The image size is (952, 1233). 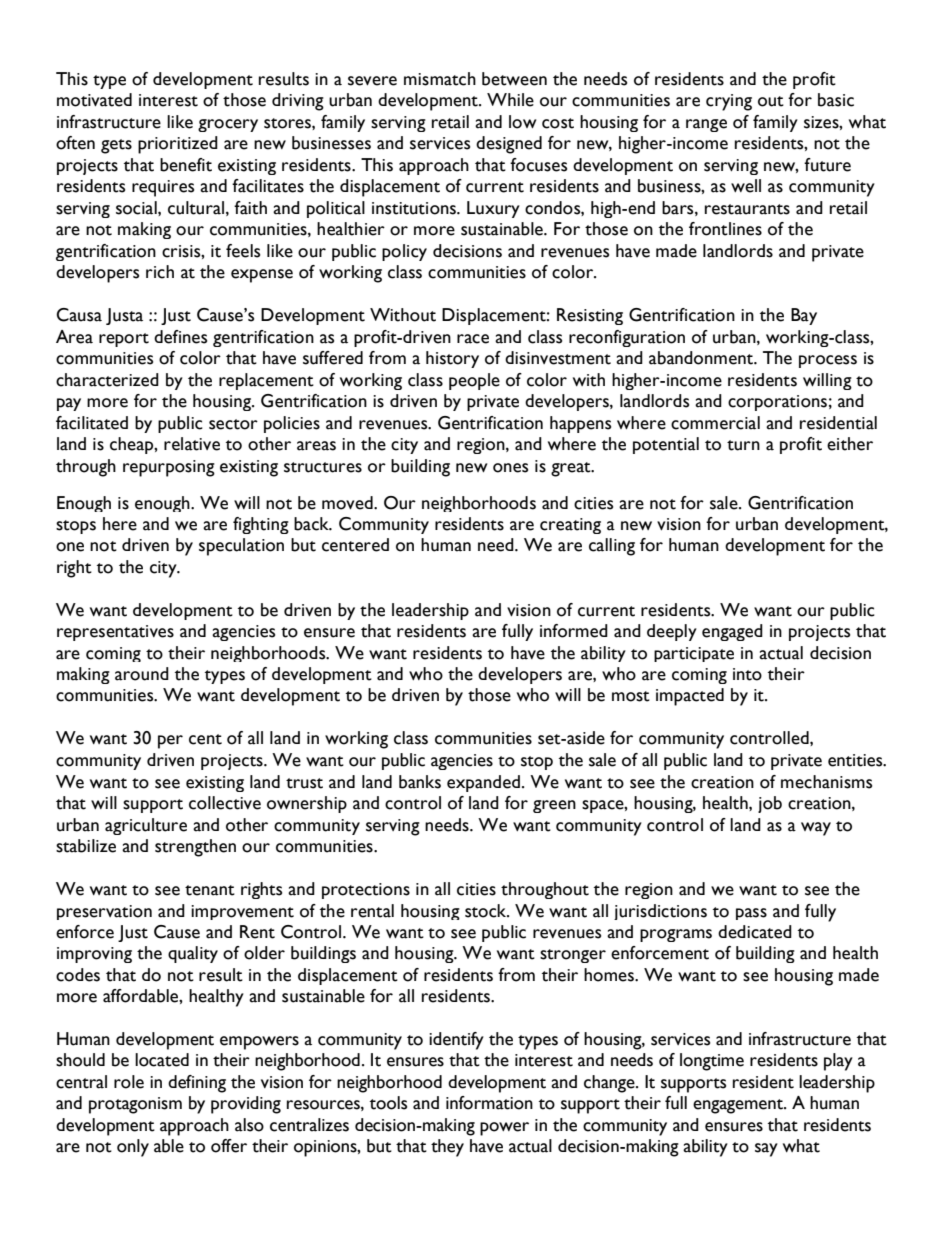 I want to click on crying, so click(x=729, y=102).
